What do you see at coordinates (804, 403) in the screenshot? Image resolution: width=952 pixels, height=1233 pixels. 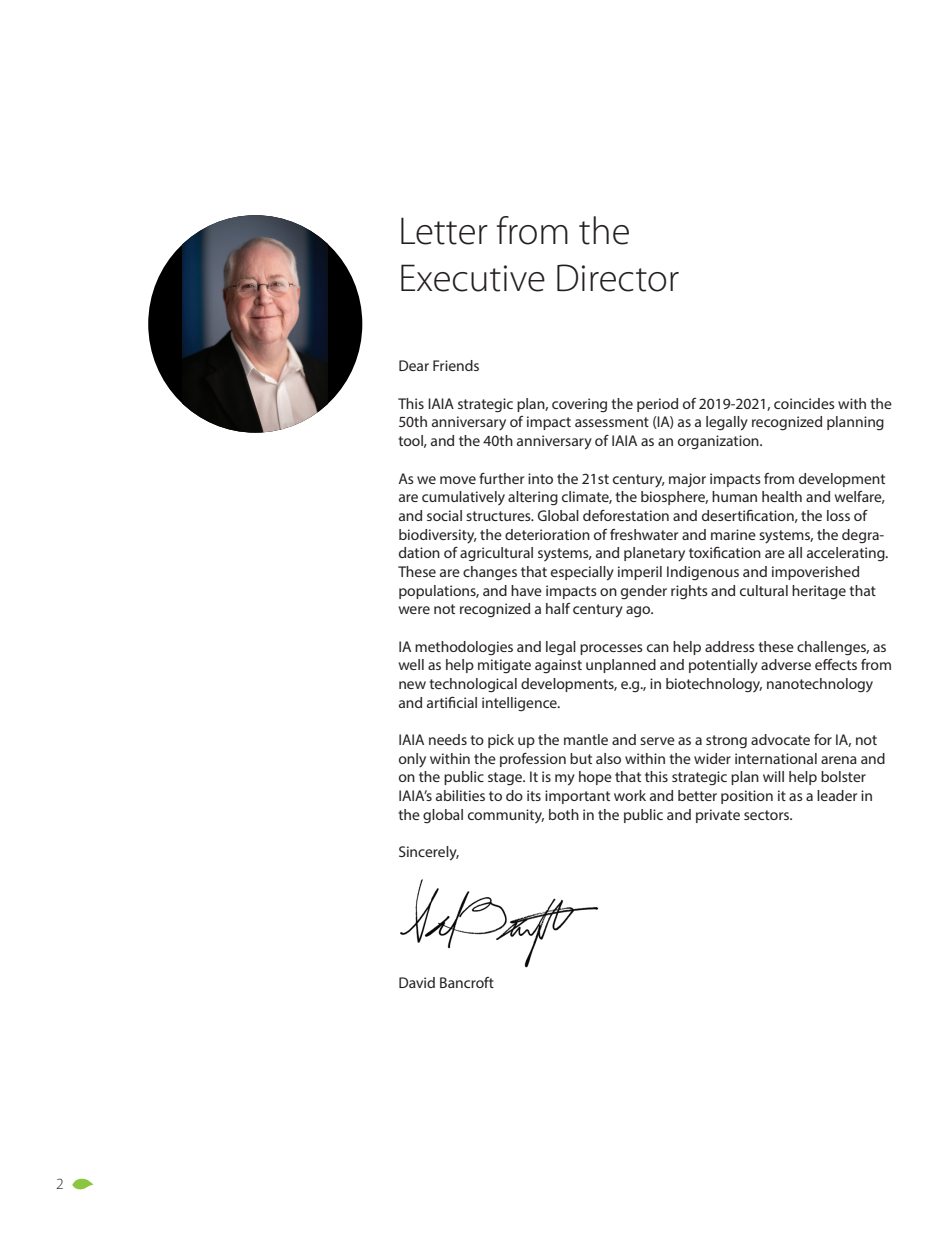 I see `coincides` at bounding box center [804, 403].
